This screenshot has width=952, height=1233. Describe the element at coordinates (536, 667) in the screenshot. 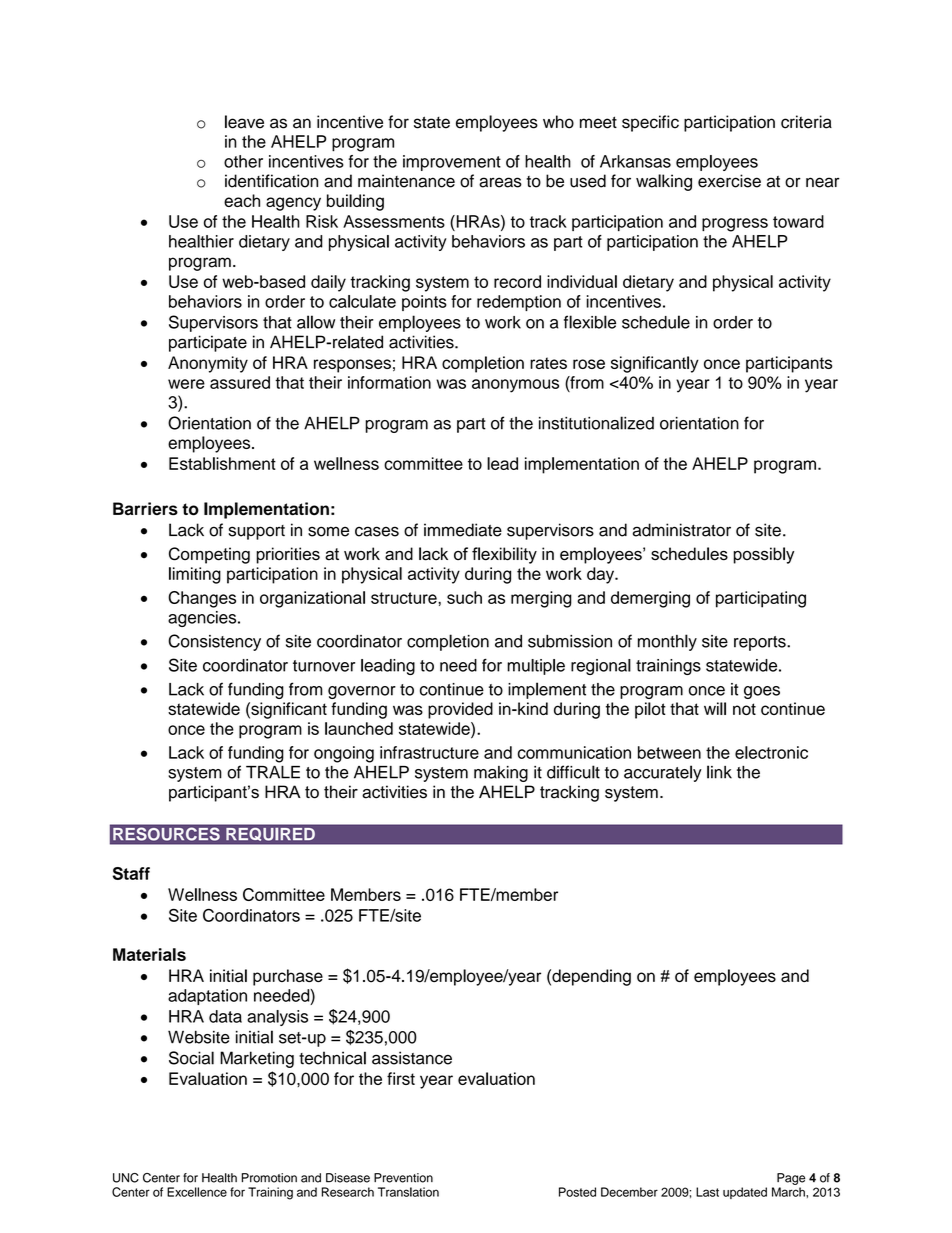

I see `multiple` at that location.
